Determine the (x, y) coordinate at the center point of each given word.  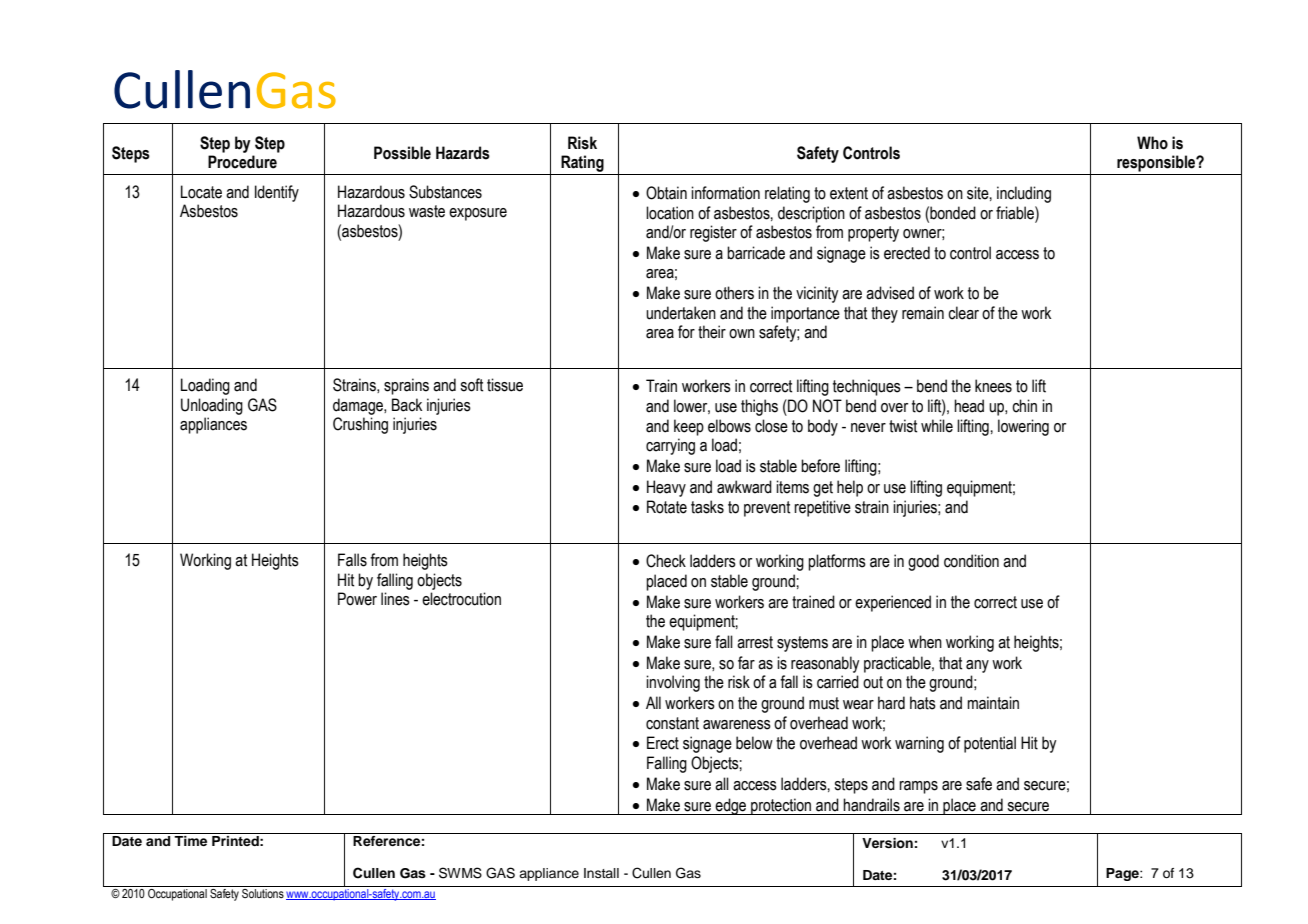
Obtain (666, 193)
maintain (993, 703)
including (1024, 194)
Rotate (667, 507)
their (712, 332)
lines (395, 599)
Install (601, 873)
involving (673, 683)
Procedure (242, 162)
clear (963, 313)
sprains (406, 386)
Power (357, 599)
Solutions (262, 892)
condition (971, 561)
